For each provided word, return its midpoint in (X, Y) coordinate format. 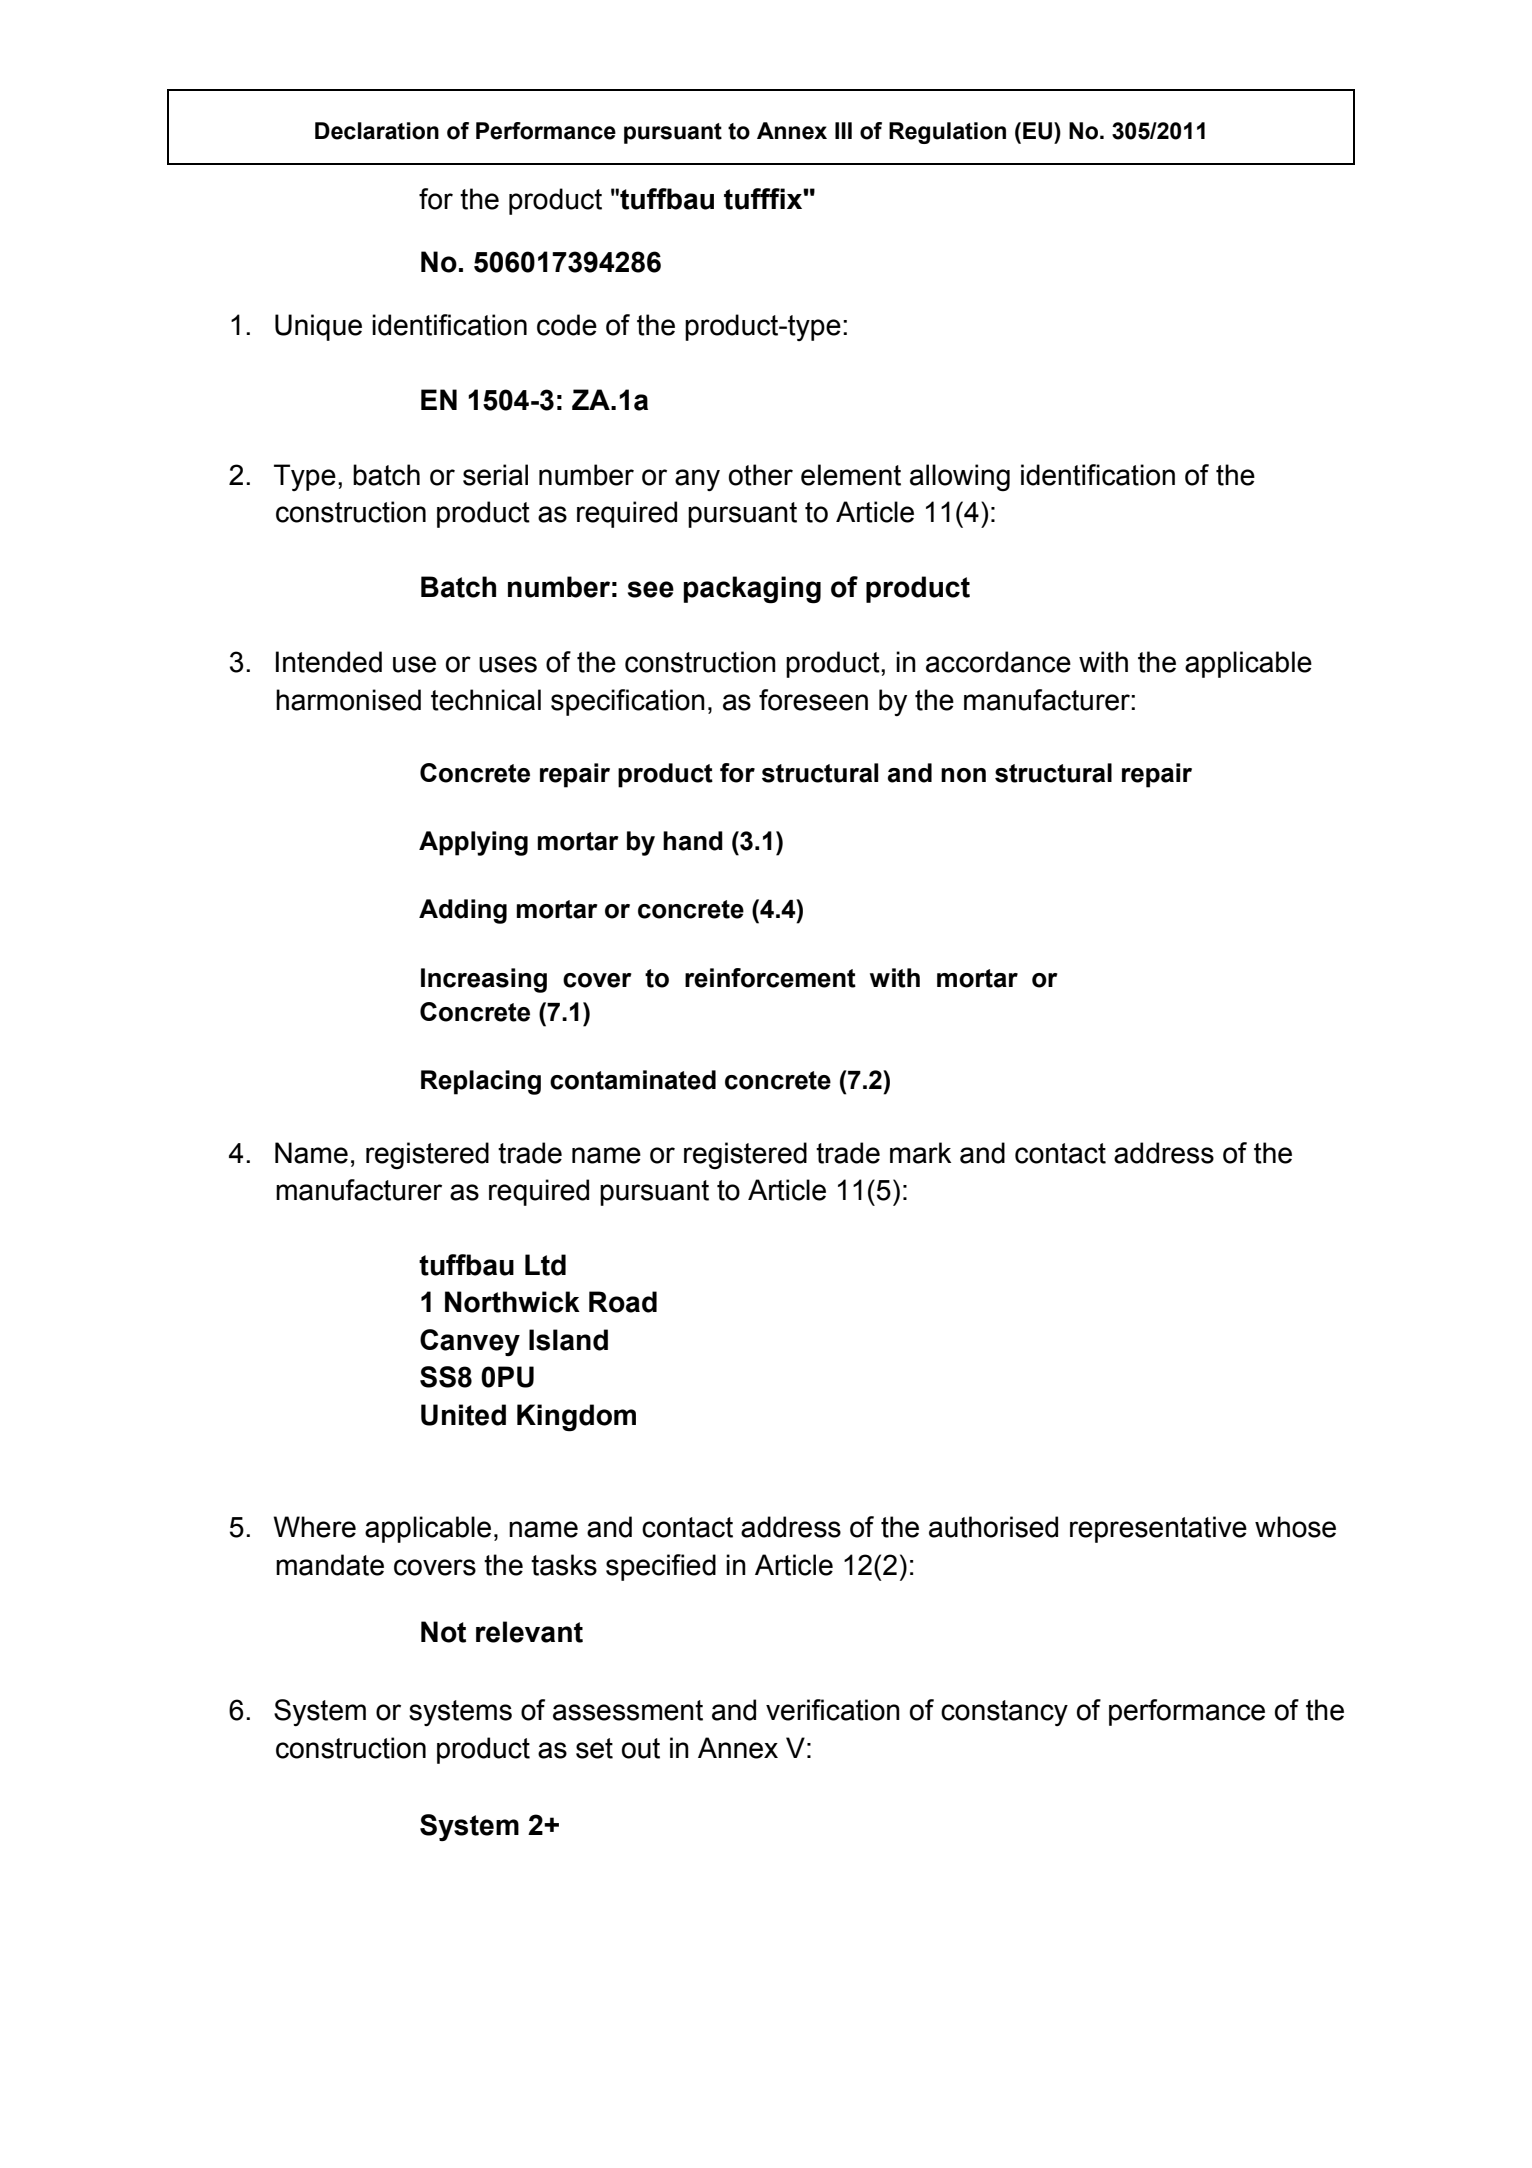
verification (833, 1710)
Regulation (947, 133)
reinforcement (770, 978)
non (963, 775)
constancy (1004, 1713)
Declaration (377, 131)
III (843, 130)
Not (443, 1632)
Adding (463, 911)
